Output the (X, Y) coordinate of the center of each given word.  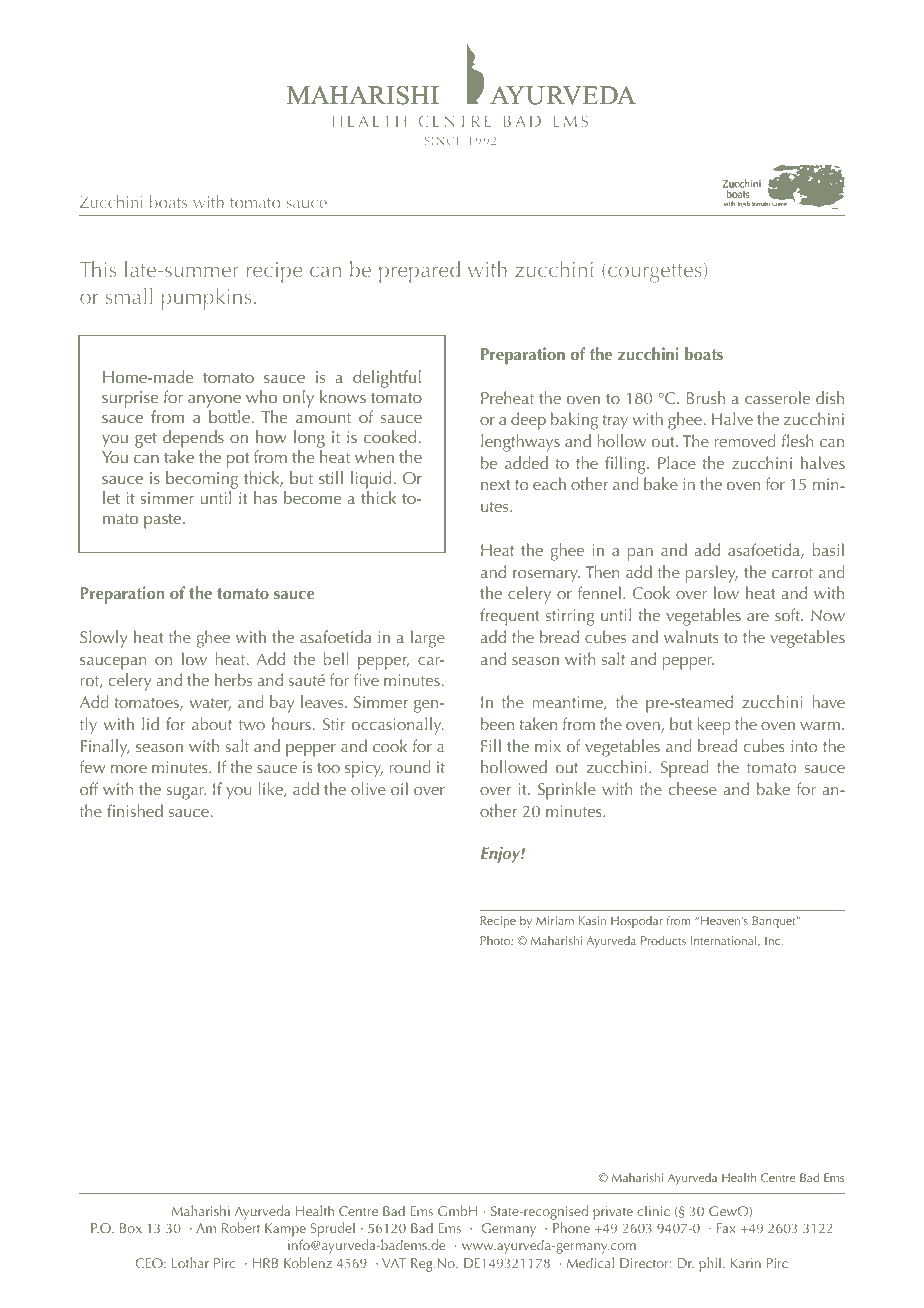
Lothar (190, 1262)
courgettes (655, 273)
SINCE (443, 141)
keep (714, 726)
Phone (571, 1227)
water (210, 704)
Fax (726, 1228)
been (497, 723)
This (98, 269)
